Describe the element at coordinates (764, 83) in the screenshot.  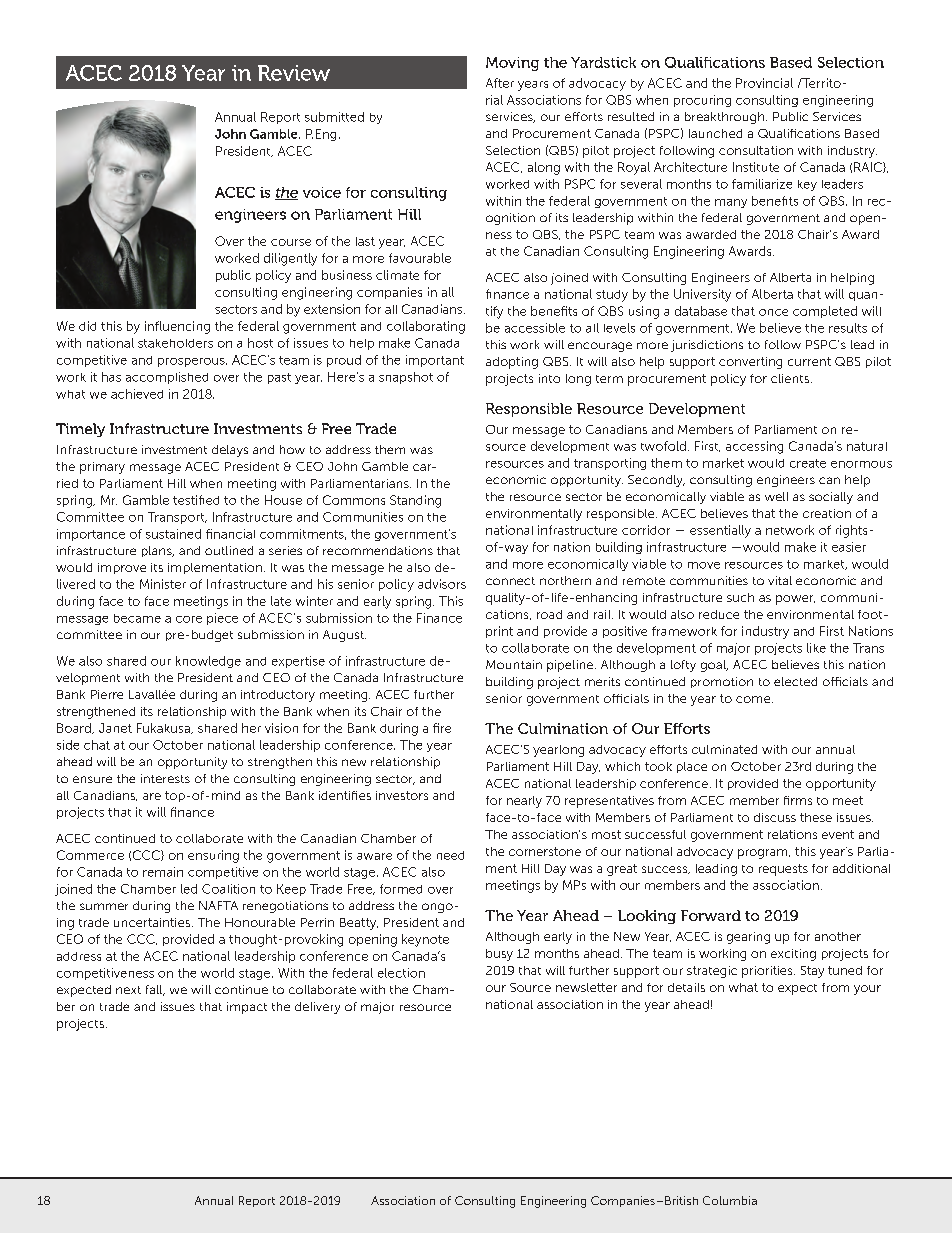
I see `Provincial` at that location.
